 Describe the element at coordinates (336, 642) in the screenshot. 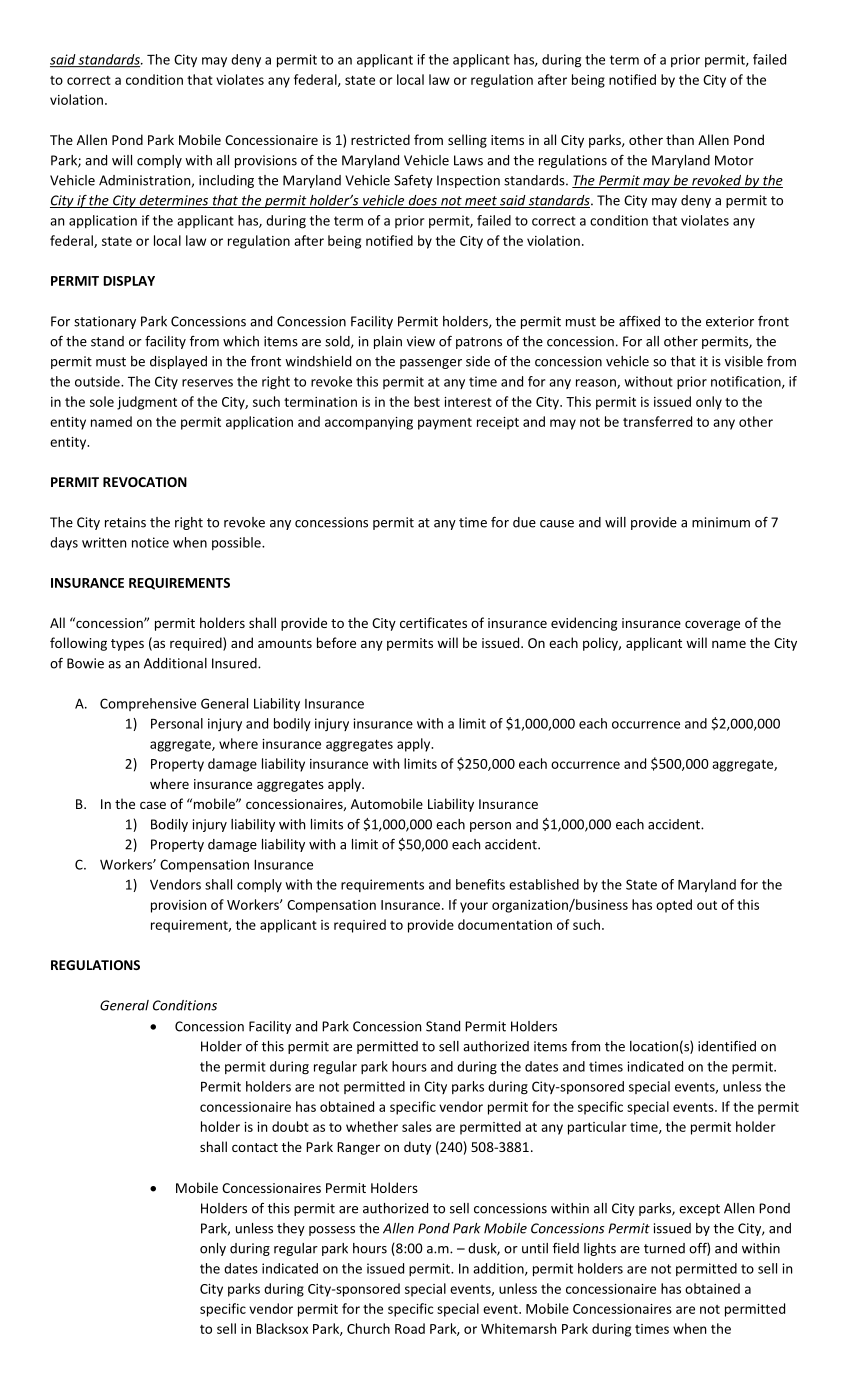

I see `before` at that location.
